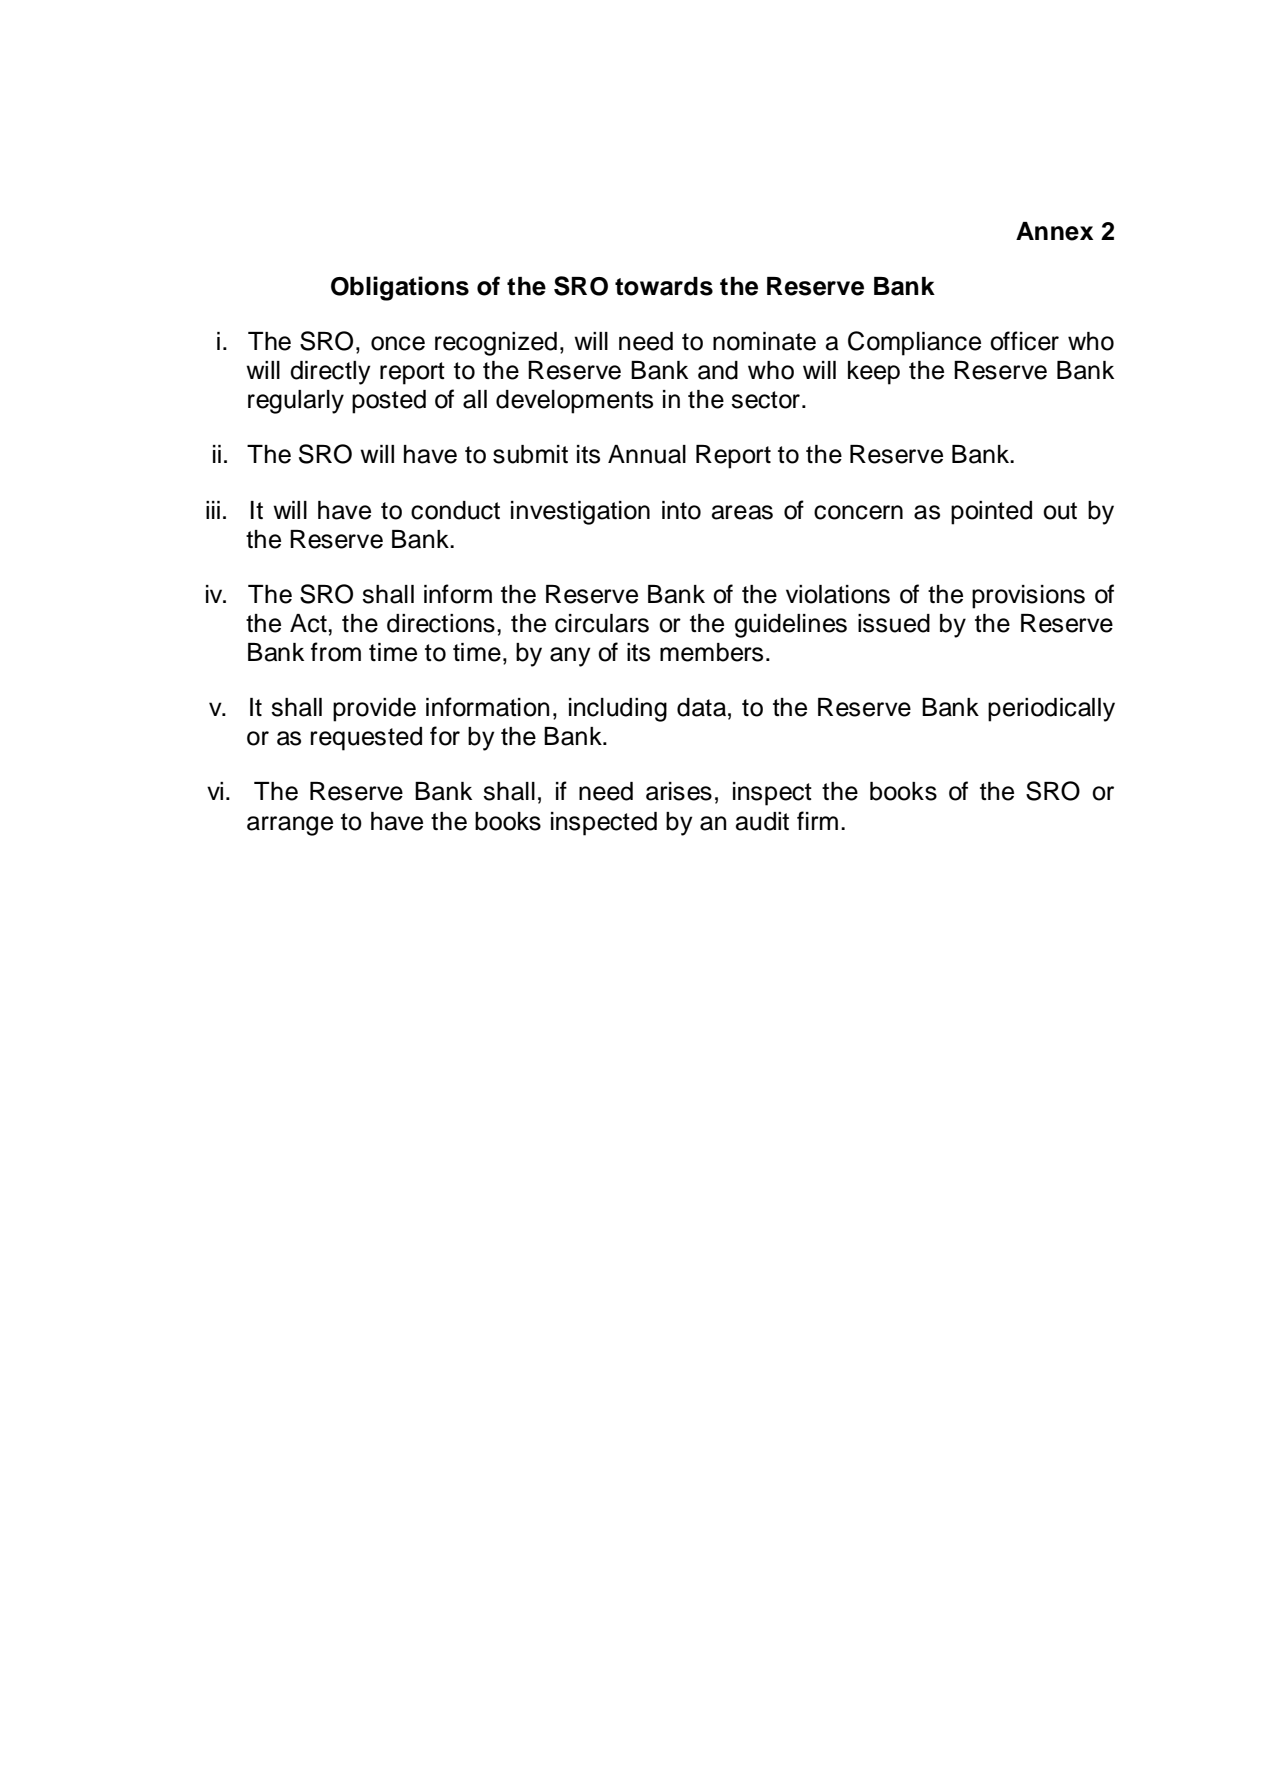  Describe the element at coordinates (290, 826) in the page. I see `arrange` at that location.
